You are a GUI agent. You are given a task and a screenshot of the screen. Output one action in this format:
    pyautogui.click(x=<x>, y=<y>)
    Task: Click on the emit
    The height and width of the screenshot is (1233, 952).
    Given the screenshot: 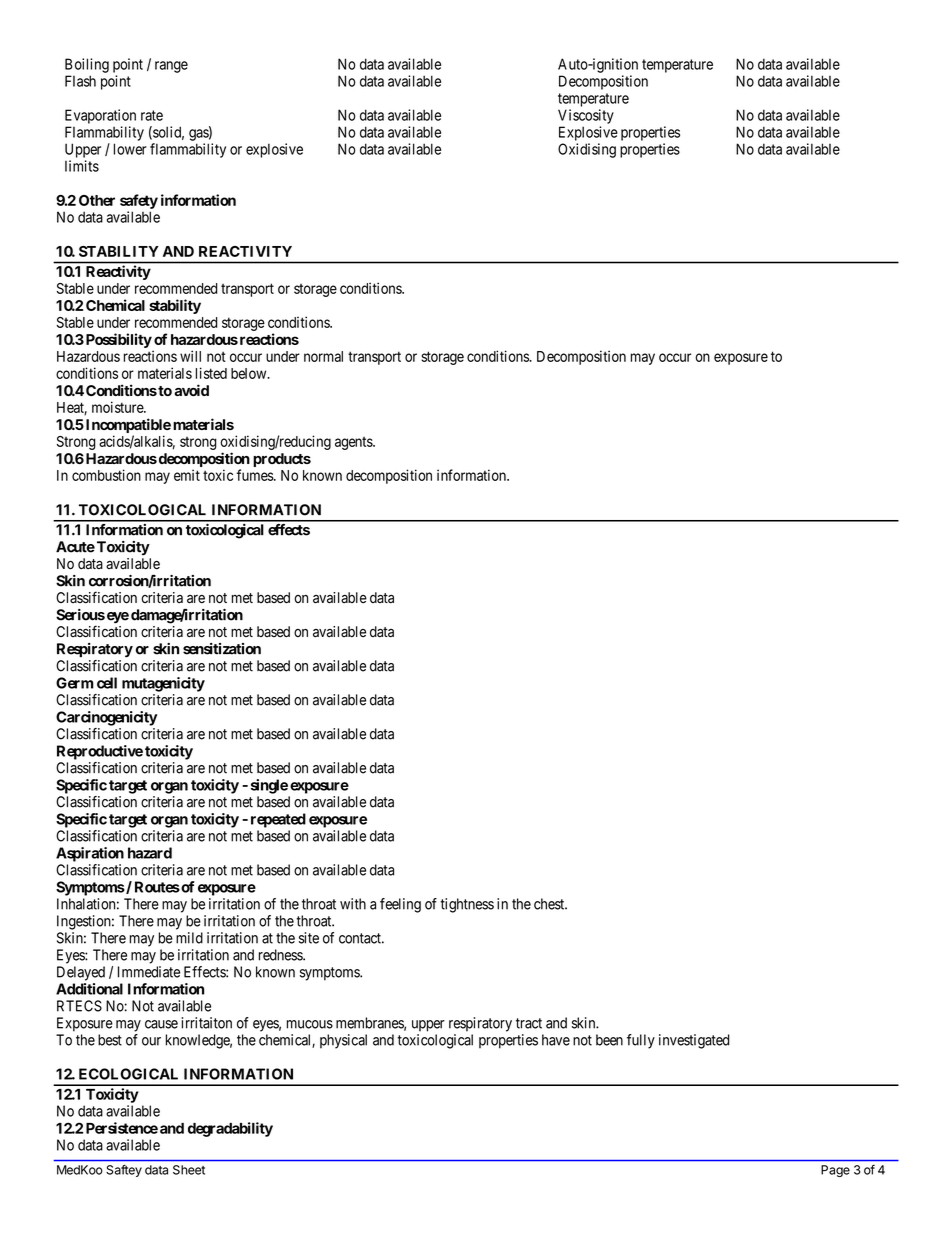 What is the action you would take?
    pyautogui.click(x=187, y=475)
